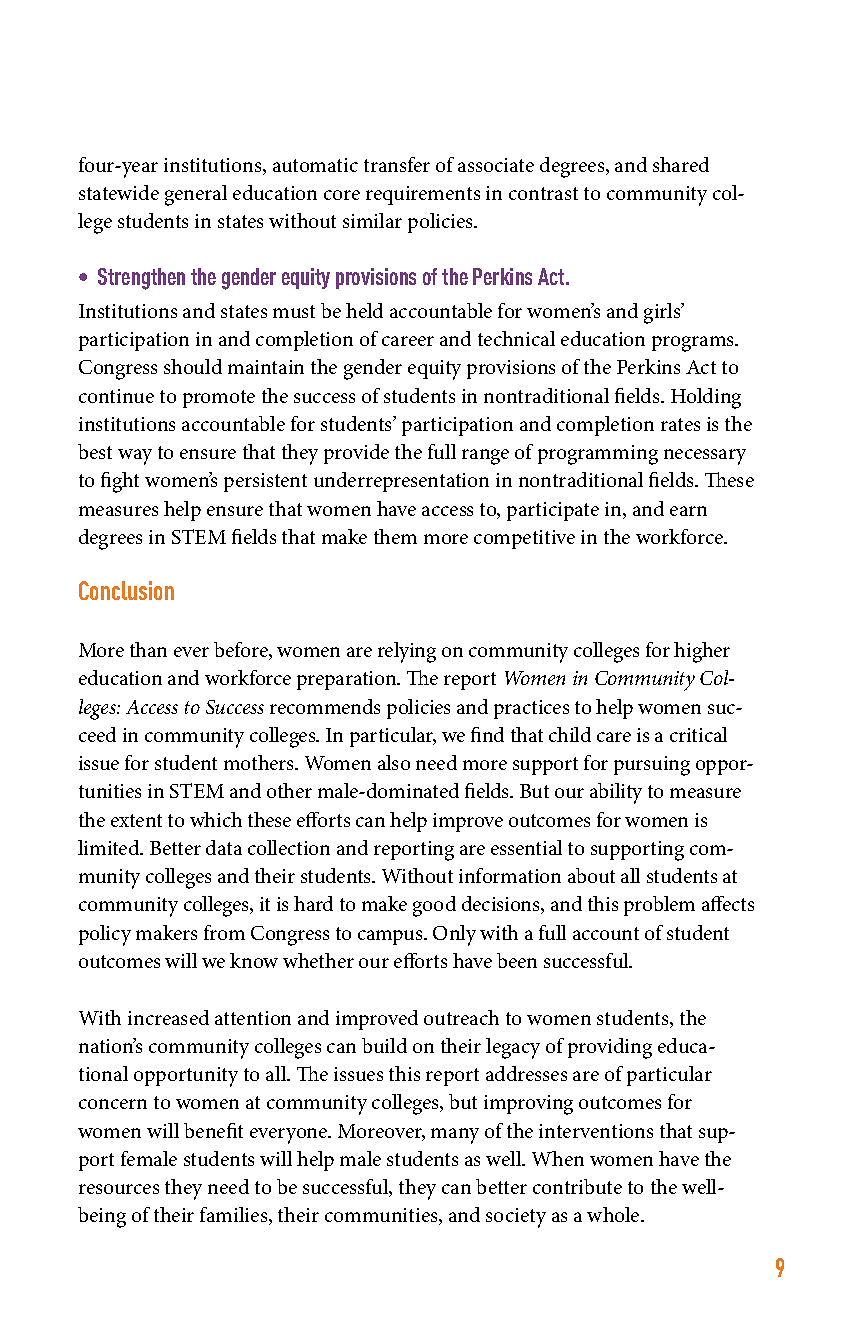  I want to click on shared, so click(681, 164).
